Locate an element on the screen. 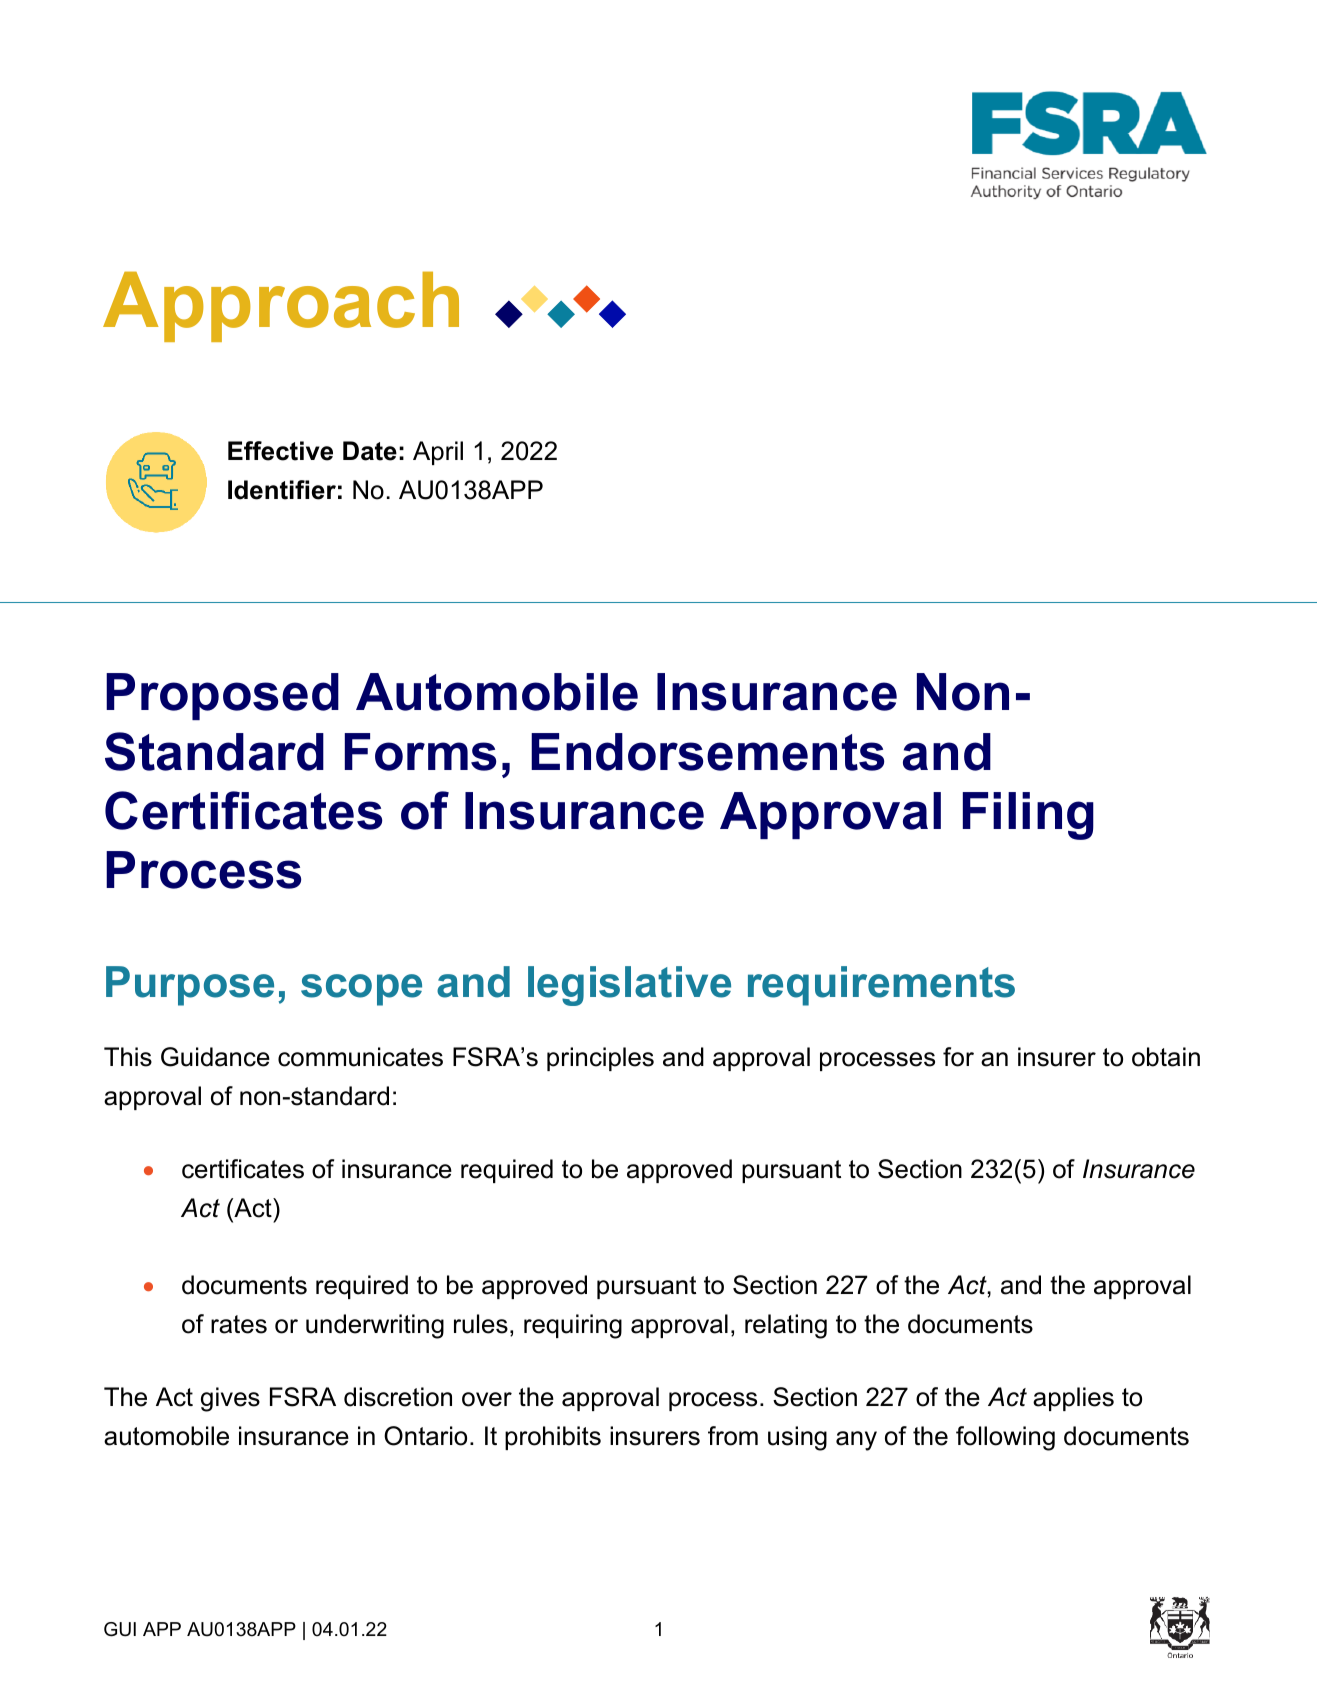 This screenshot has width=1317, height=1704. Purpose is located at coordinates (190, 986).
